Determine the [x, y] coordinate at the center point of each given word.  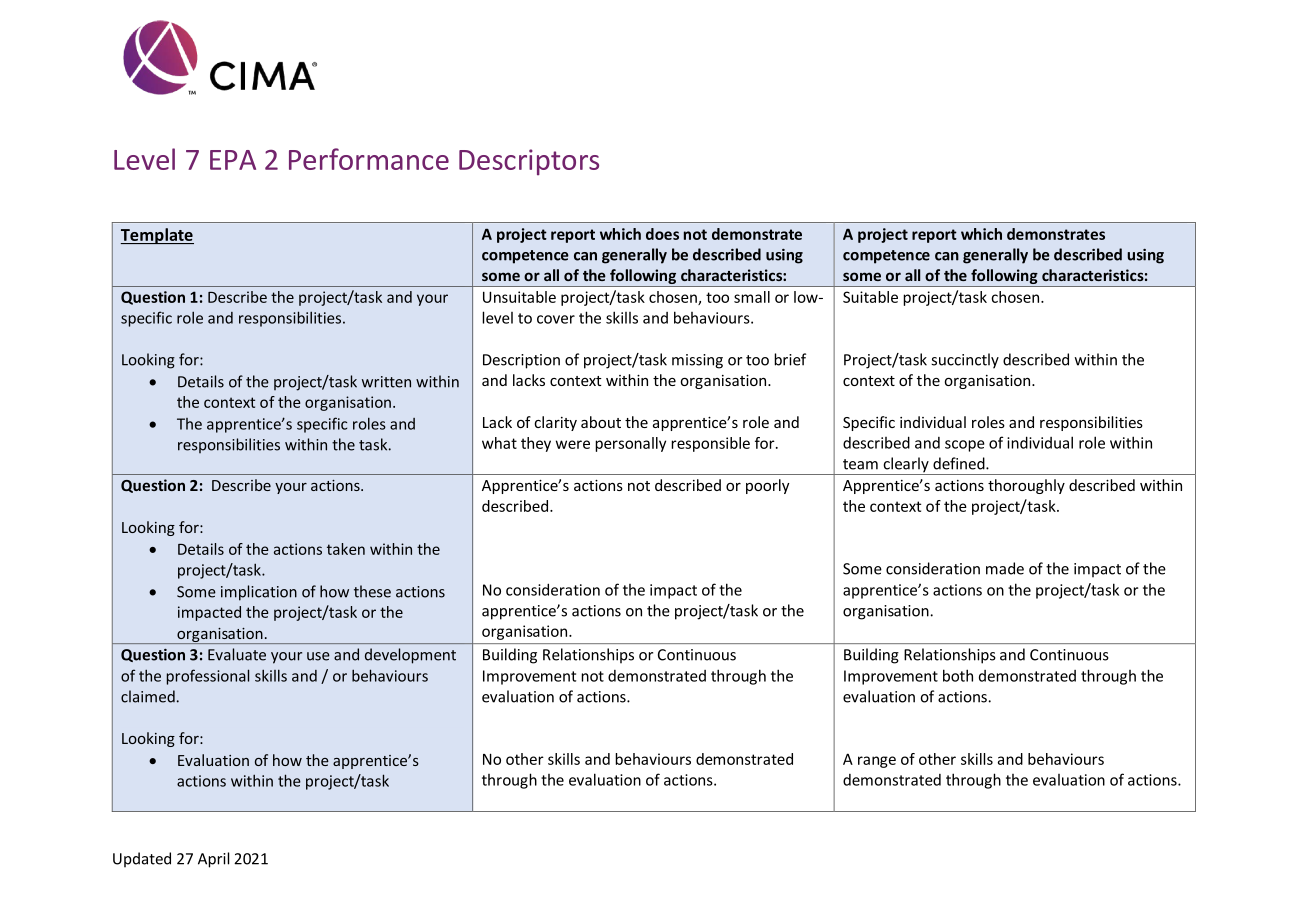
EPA [233, 160]
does [662, 234]
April [213, 860]
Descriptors [529, 162]
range [877, 762]
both [958, 675]
